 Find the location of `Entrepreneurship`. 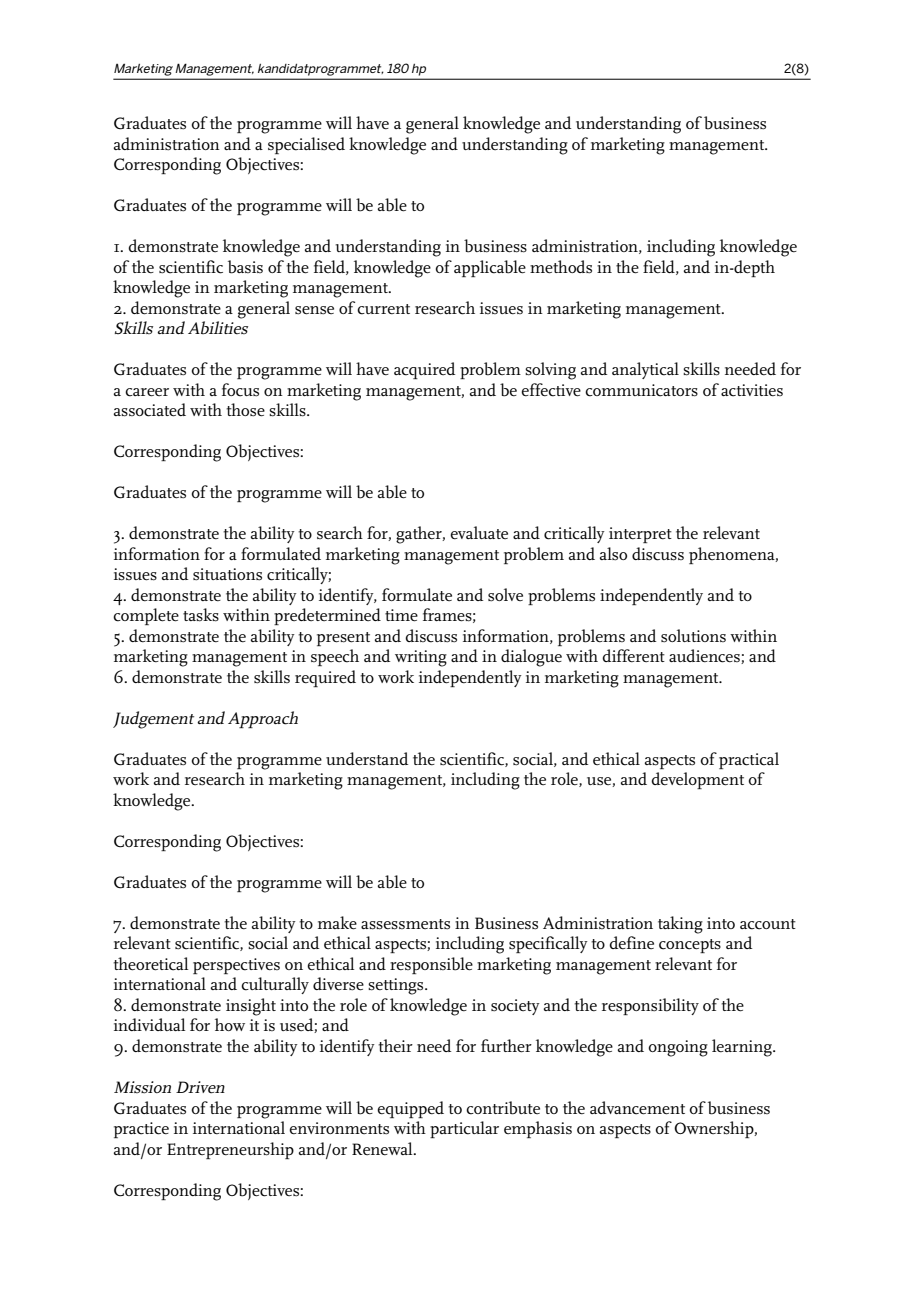

Entrepreneurship is located at coordinates (230, 1150).
